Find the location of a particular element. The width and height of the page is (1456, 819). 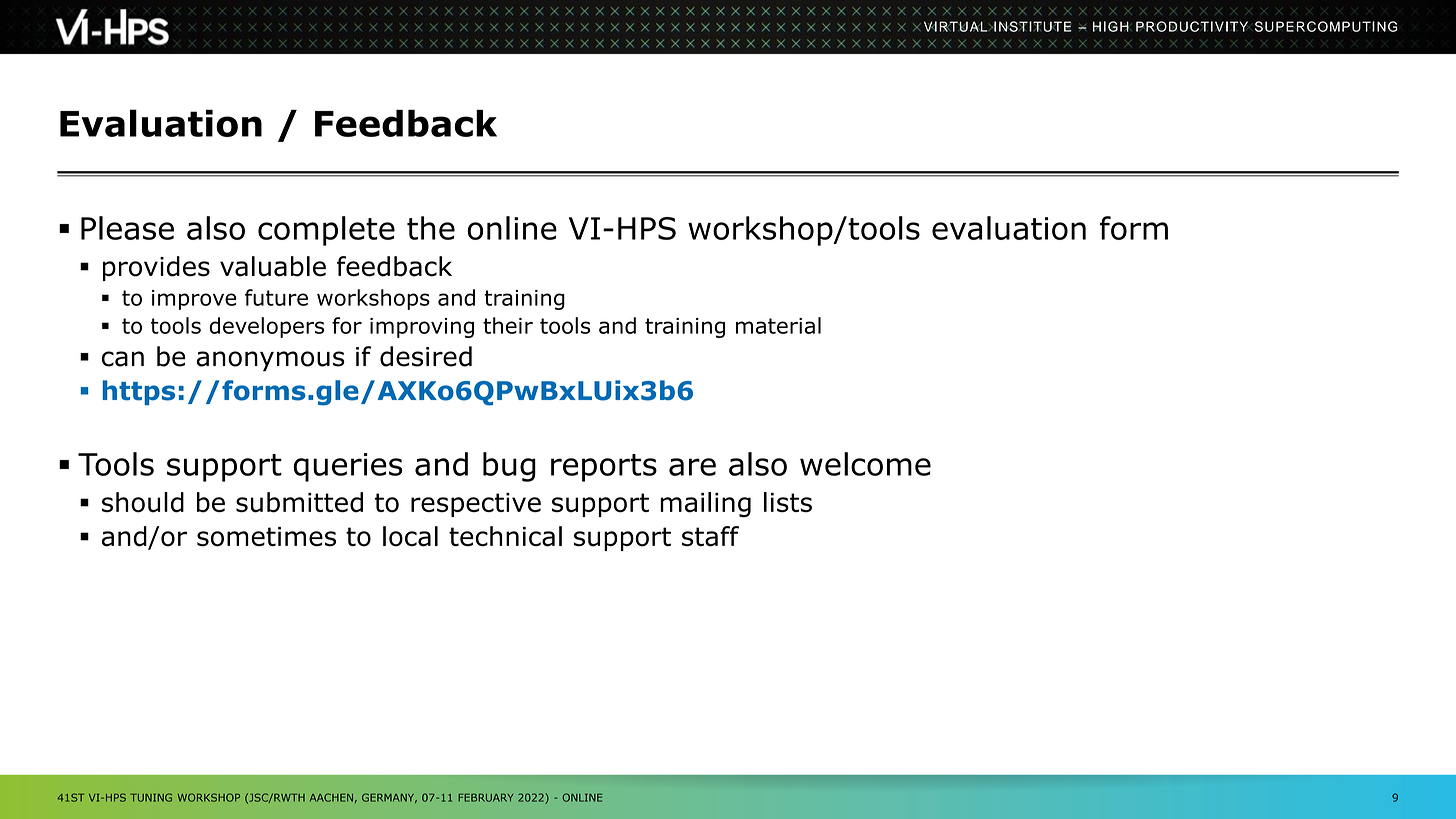

material is located at coordinates (778, 325).
